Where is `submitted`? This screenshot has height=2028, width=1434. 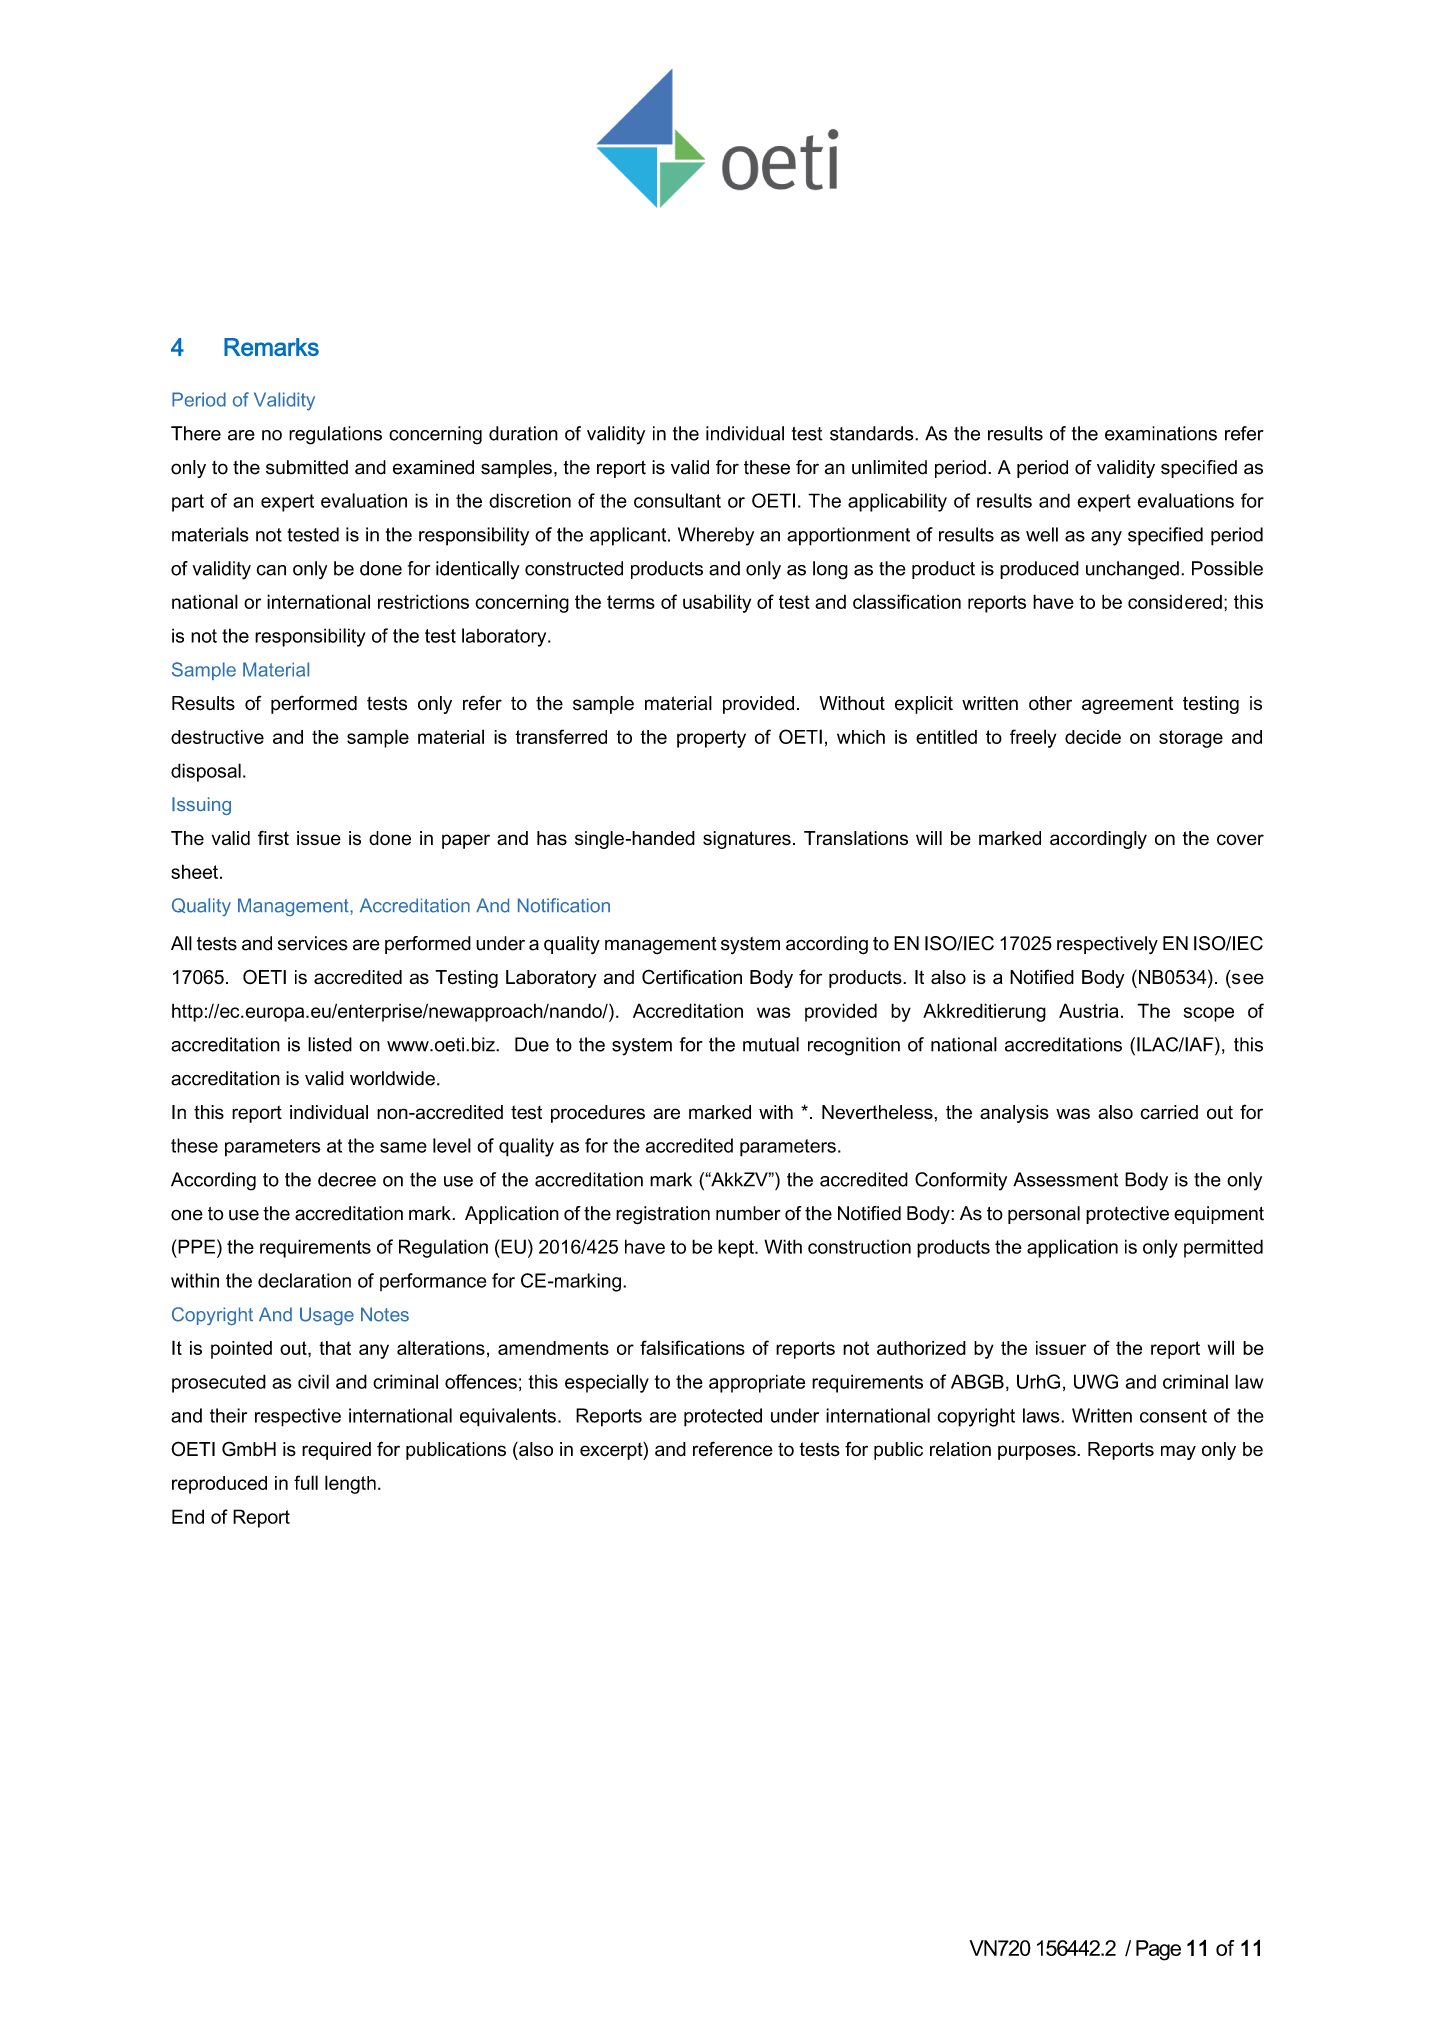
submitted is located at coordinates (307, 467).
